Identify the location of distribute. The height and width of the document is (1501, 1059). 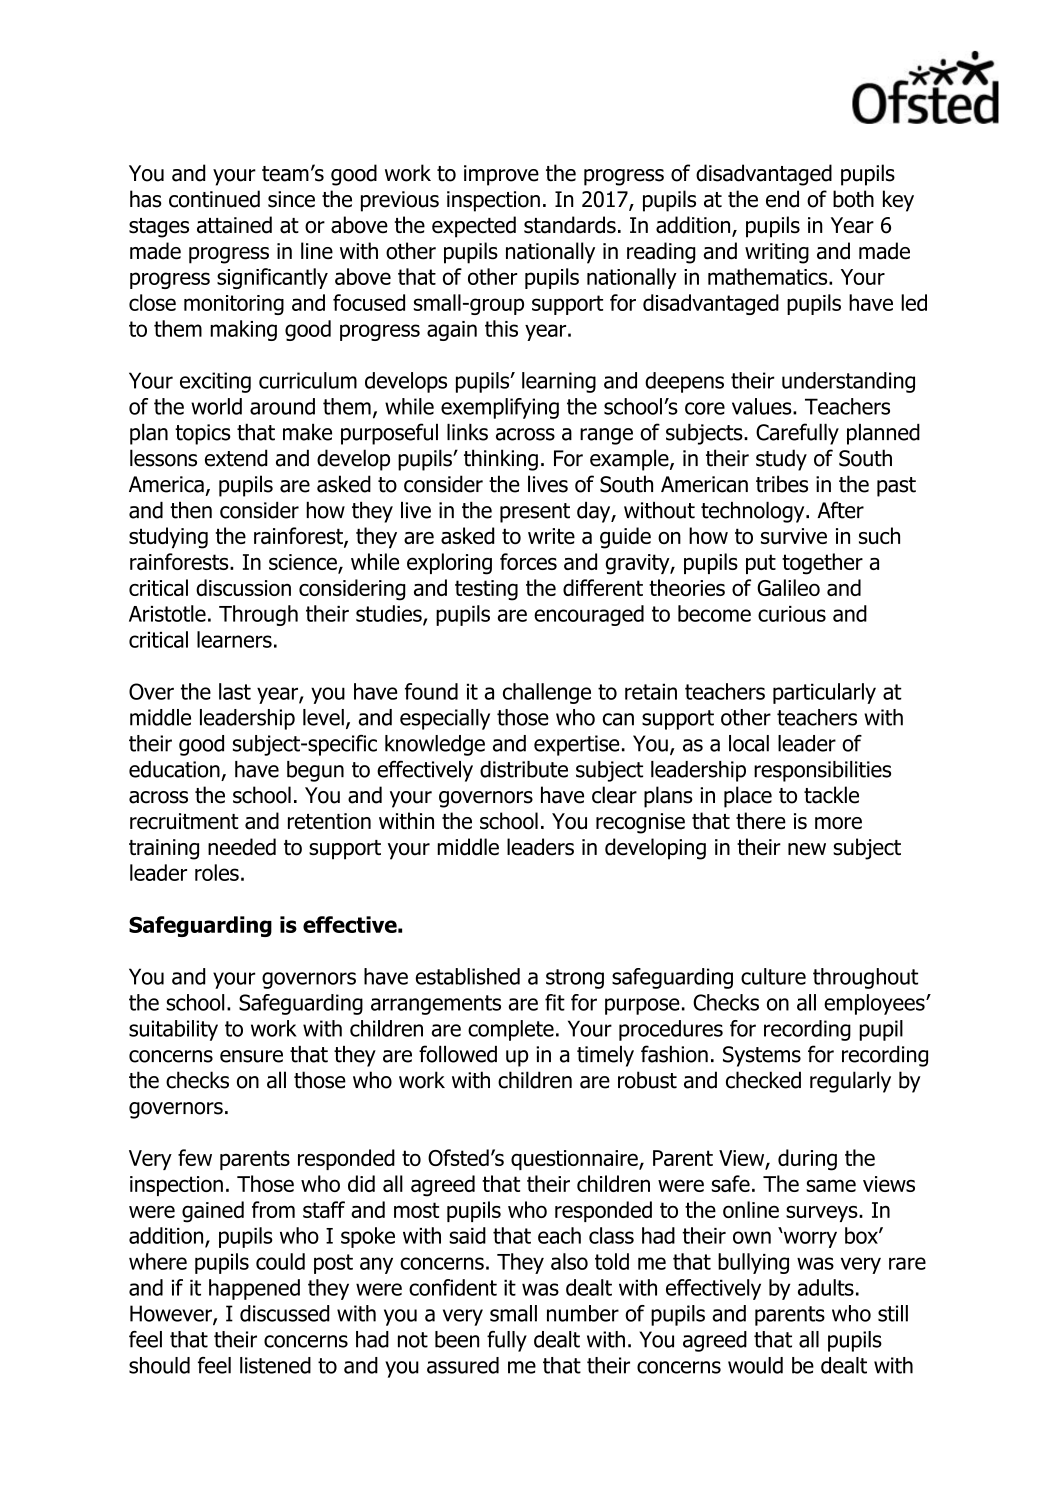
(524, 769).
